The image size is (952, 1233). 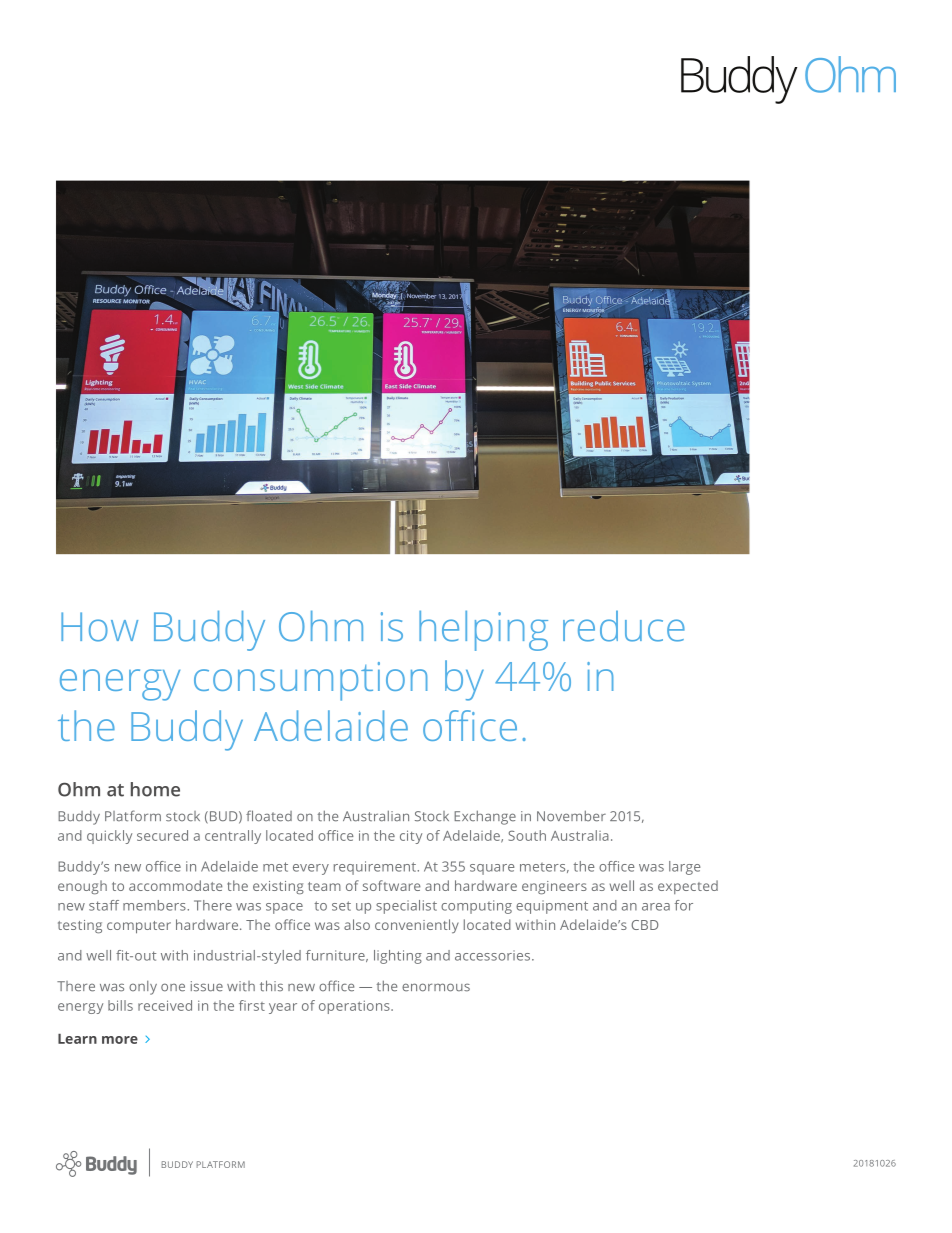 What do you see at coordinates (155, 905) in the screenshot?
I see `members` at bounding box center [155, 905].
